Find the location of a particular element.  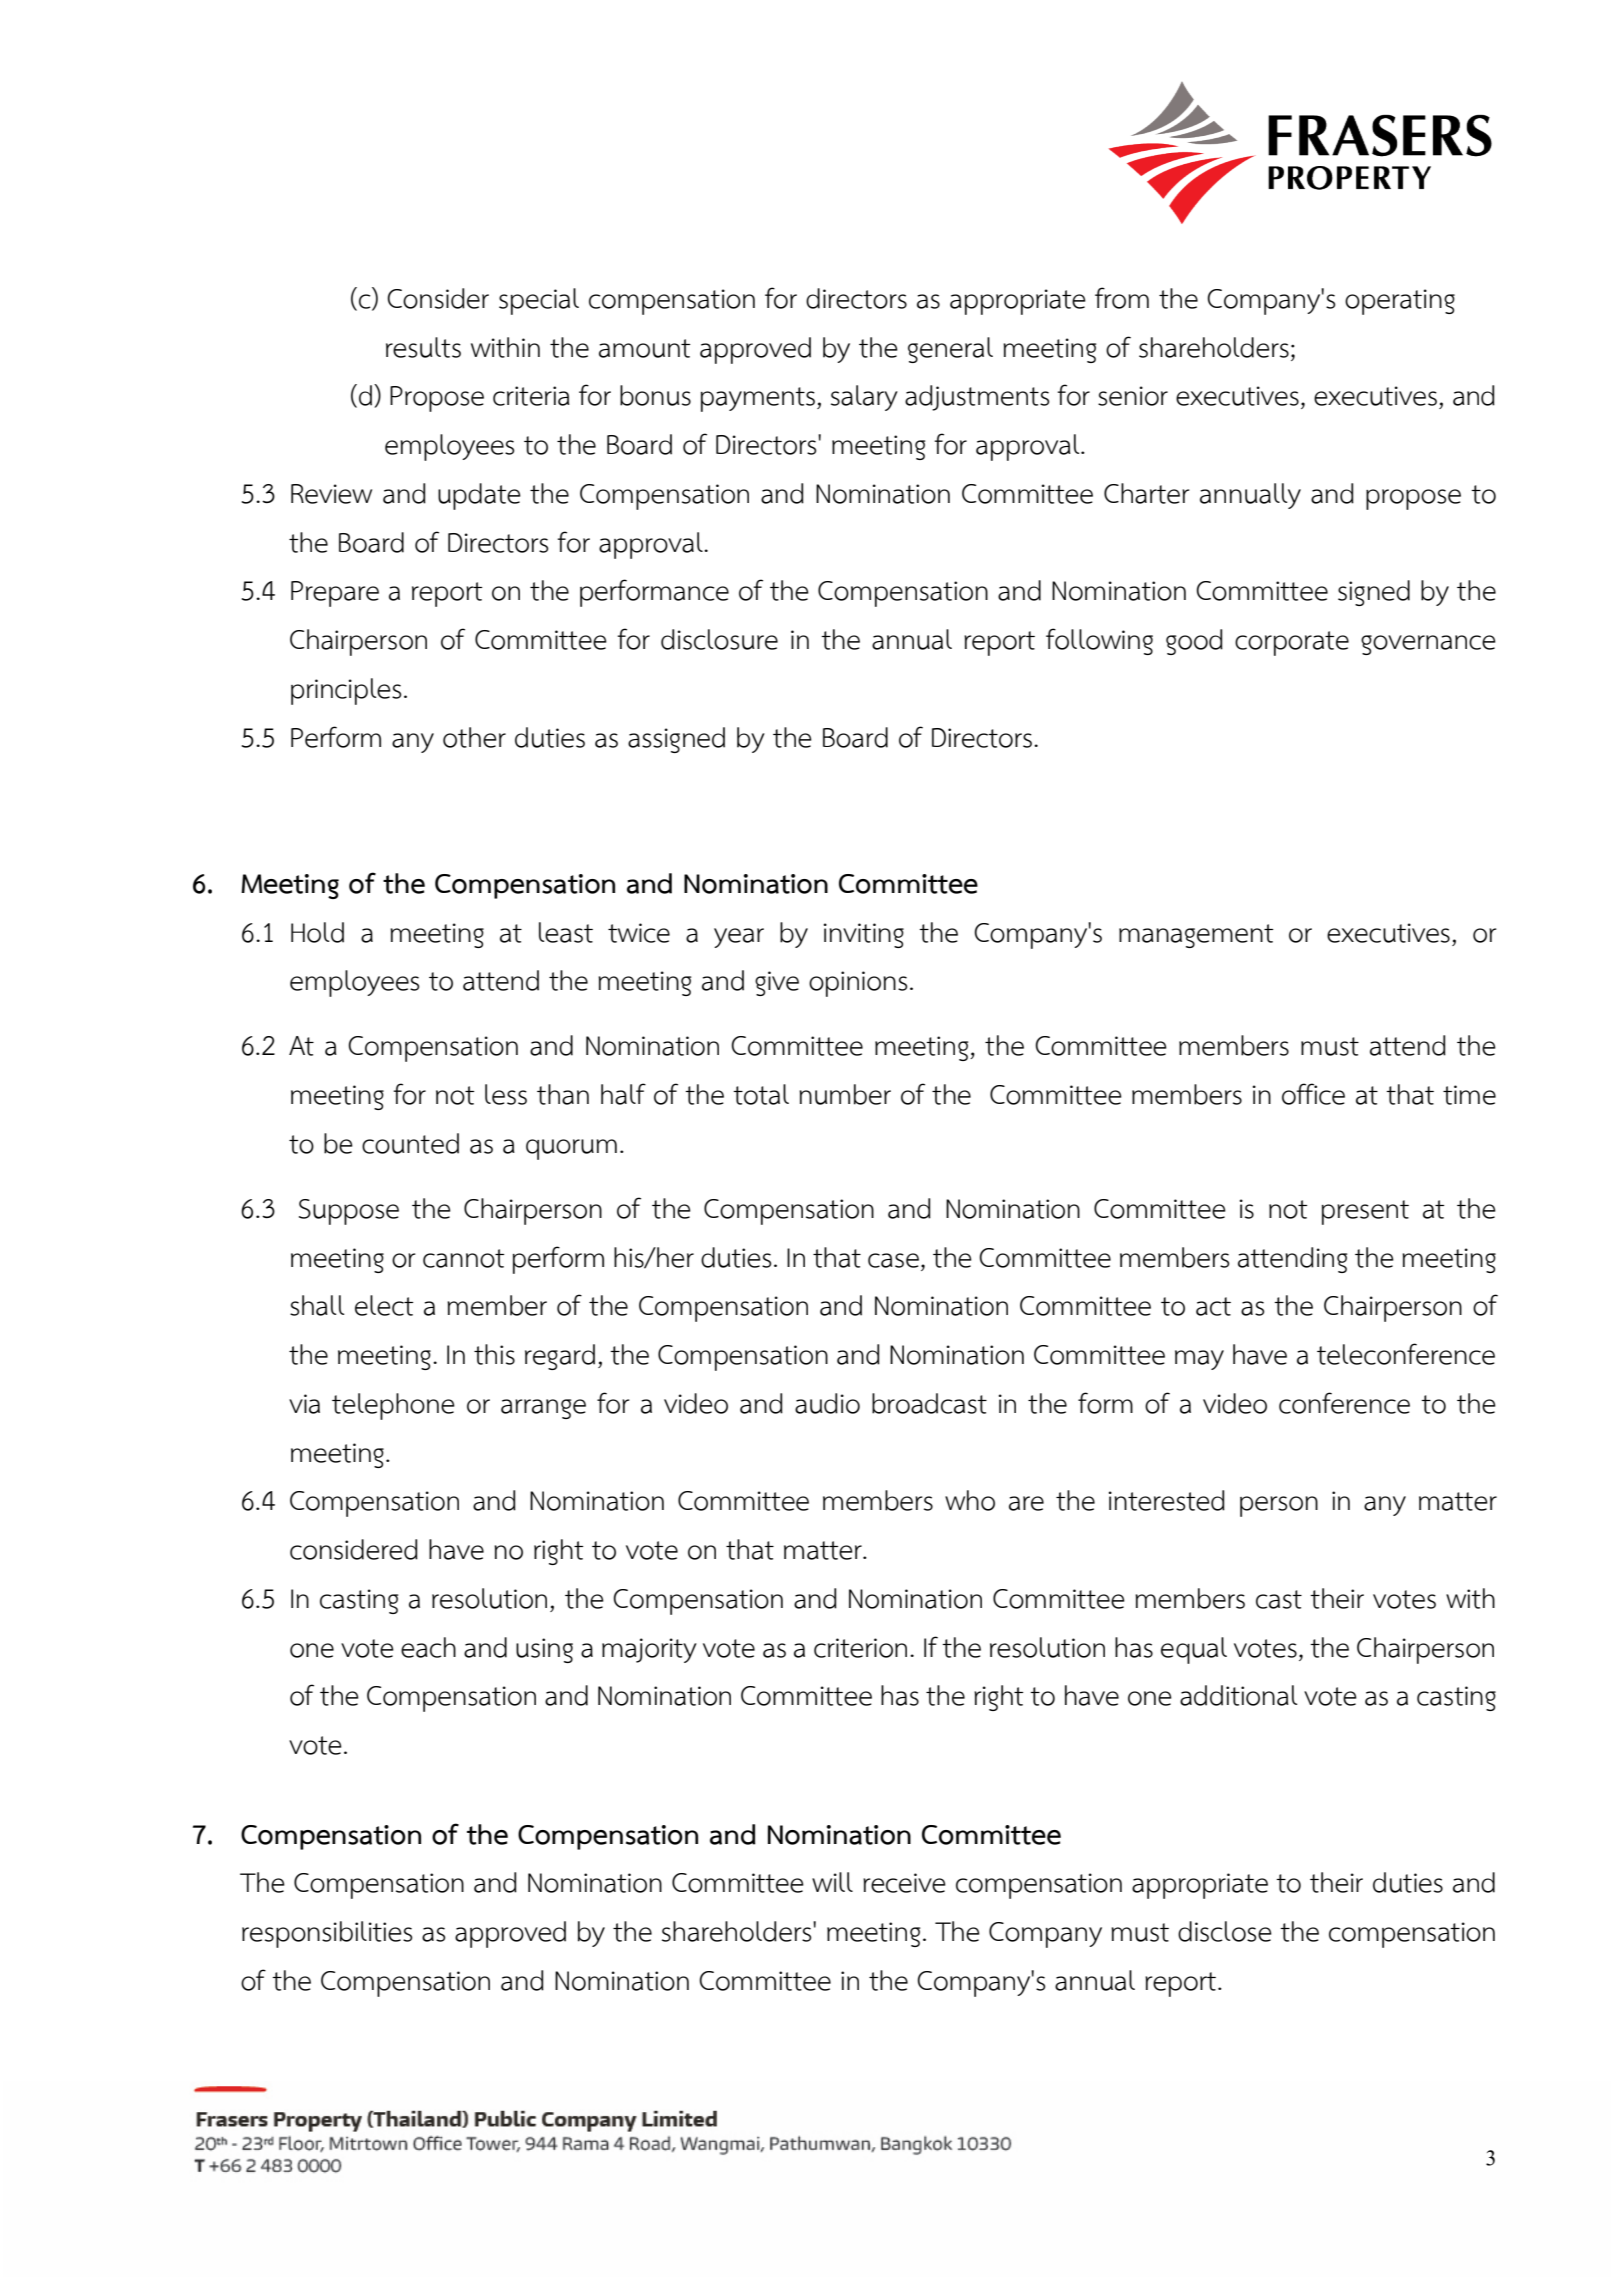

results is located at coordinates (423, 347).
